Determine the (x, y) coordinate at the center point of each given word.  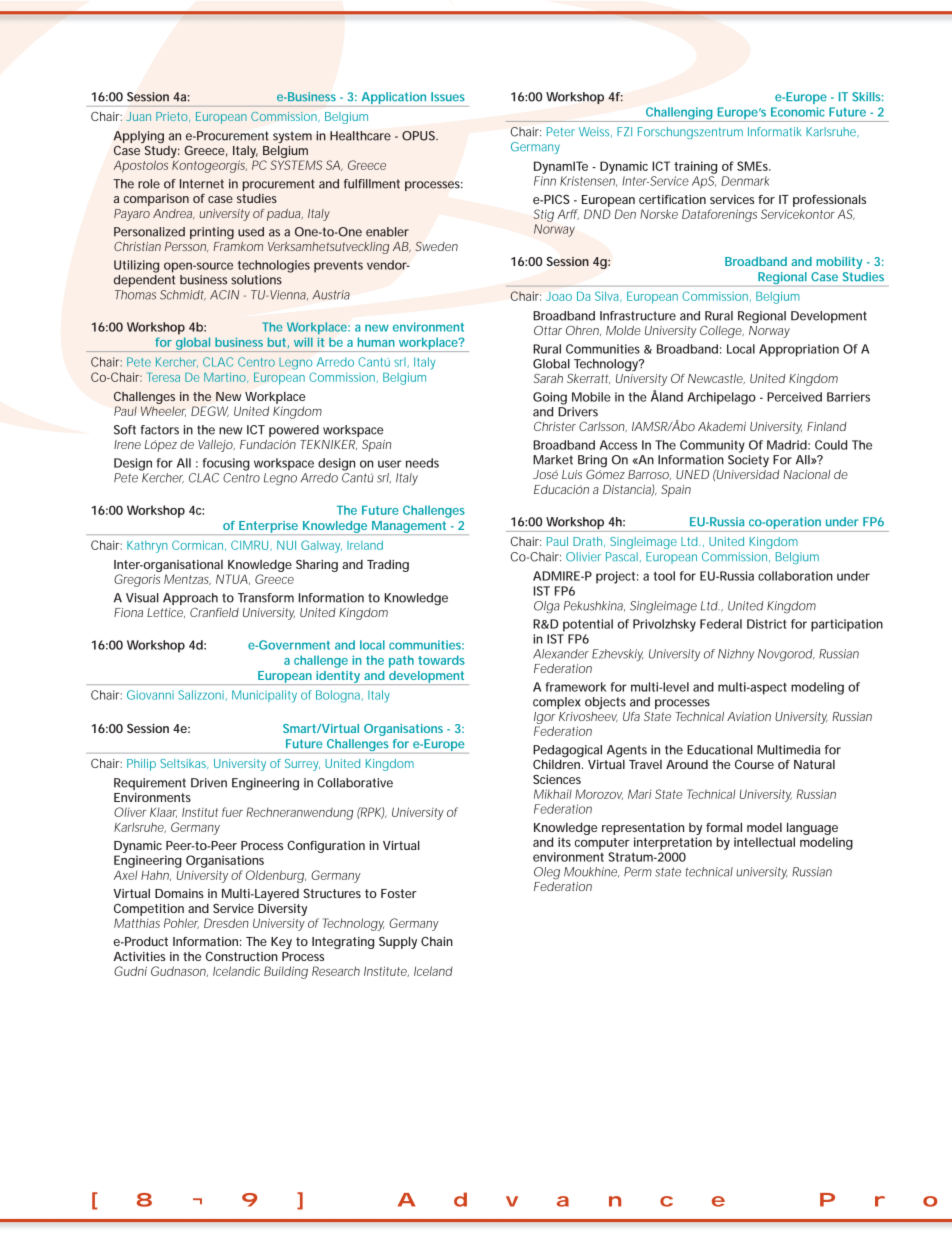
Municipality (264, 696)
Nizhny (736, 655)
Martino (226, 378)
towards (441, 660)
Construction (242, 956)
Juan (138, 116)
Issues (448, 97)
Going (550, 398)
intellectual (764, 842)
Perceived (794, 397)
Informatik (775, 132)
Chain (437, 941)
